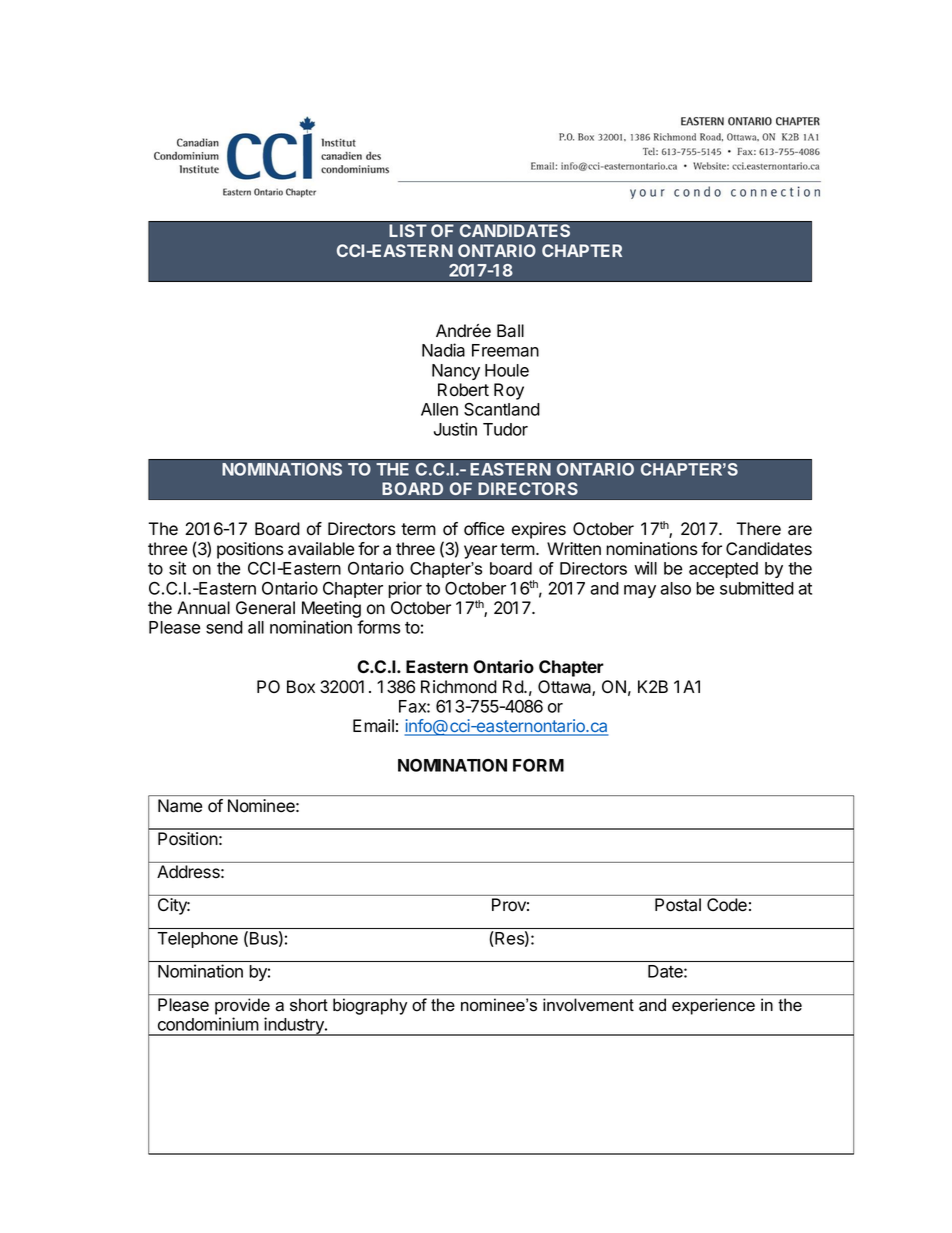 Image resolution: width=952 pixels, height=1233 pixels. What do you see at coordinates (758, 529) in the screenshot?
I see `There` at bounding box center [758, 529].
